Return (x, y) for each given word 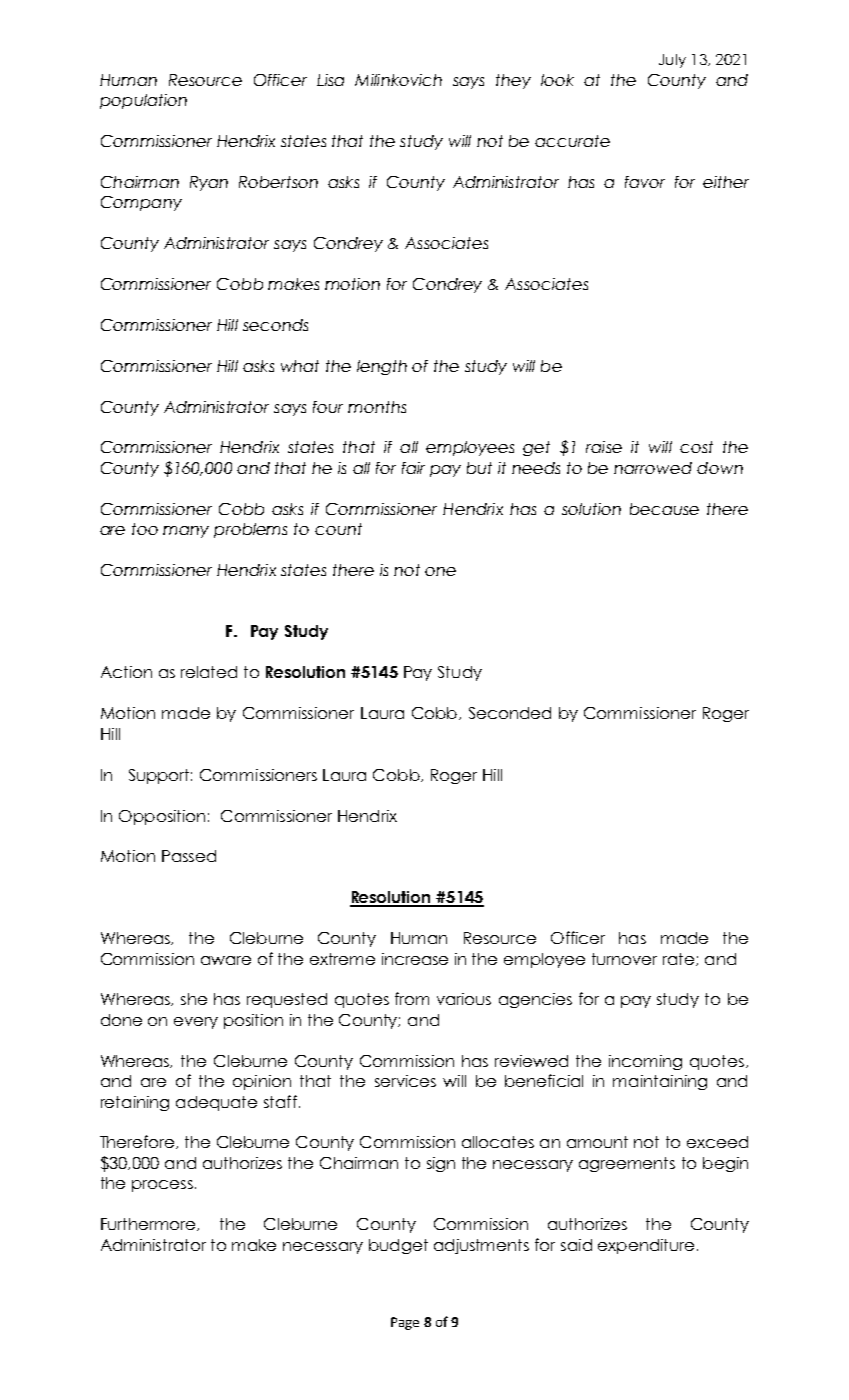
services (405, 1081)
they (513, 81)
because (664, 509)
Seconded (510, 713)
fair (413, 468)
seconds (275, 325)
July (672, 61)
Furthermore (150, 1224)
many (186, 532)
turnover (624, 959)
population (143, 101)
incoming (645, 1062)
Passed (189, 856)
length (382, 367)
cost (696, 447)
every (196, 1023)
